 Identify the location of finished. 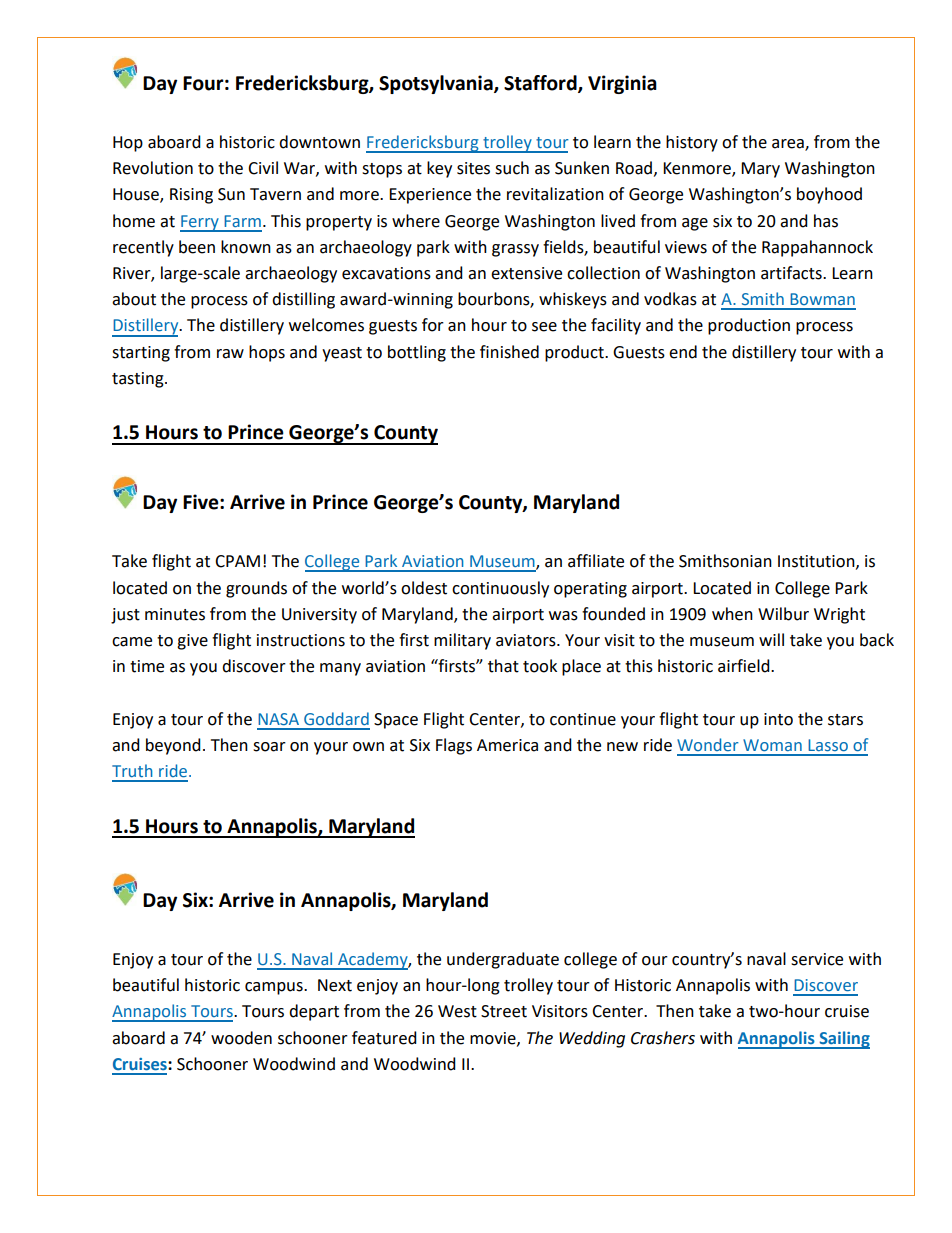
(509, 352).
